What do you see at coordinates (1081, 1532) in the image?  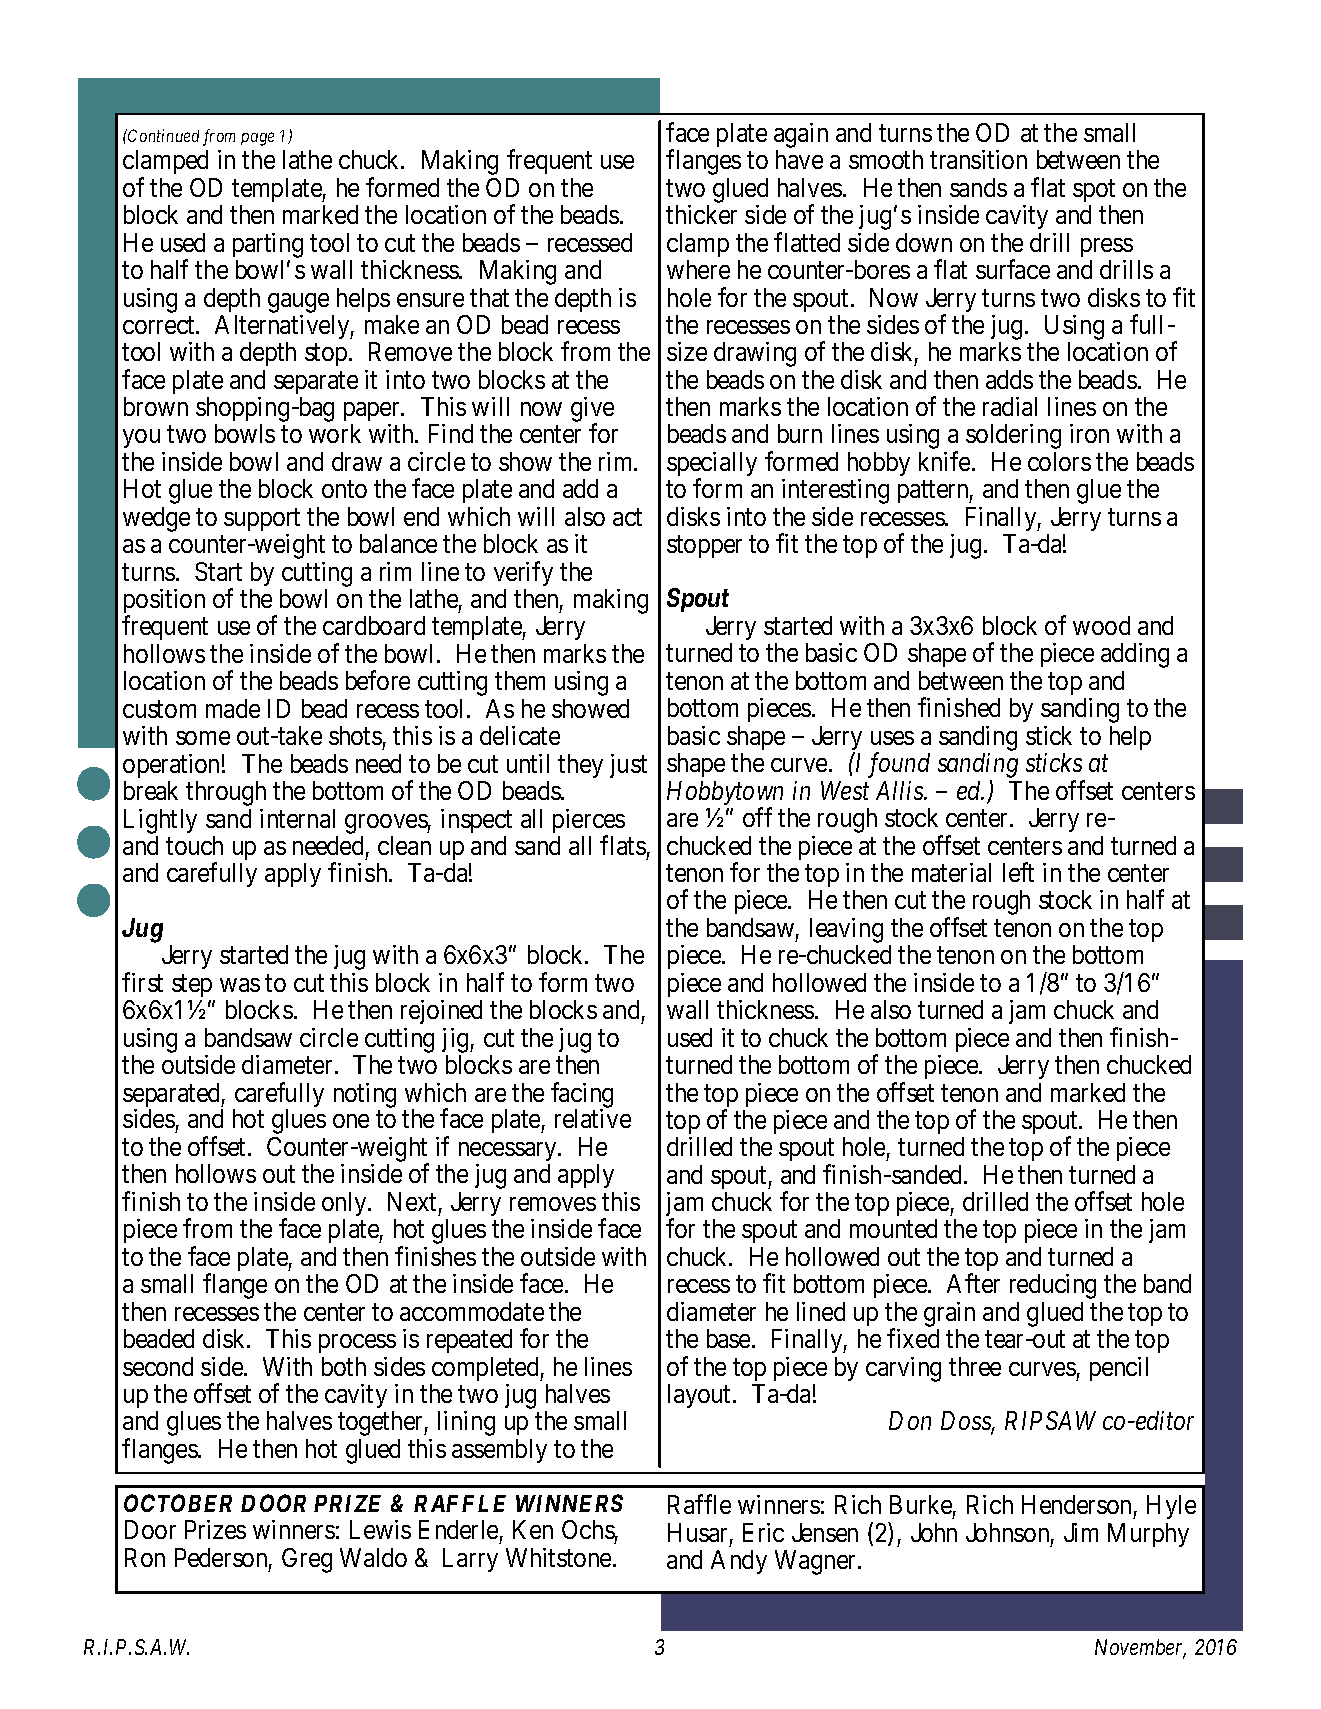 I see `Jim` at bounding box center [1081, 1532].
